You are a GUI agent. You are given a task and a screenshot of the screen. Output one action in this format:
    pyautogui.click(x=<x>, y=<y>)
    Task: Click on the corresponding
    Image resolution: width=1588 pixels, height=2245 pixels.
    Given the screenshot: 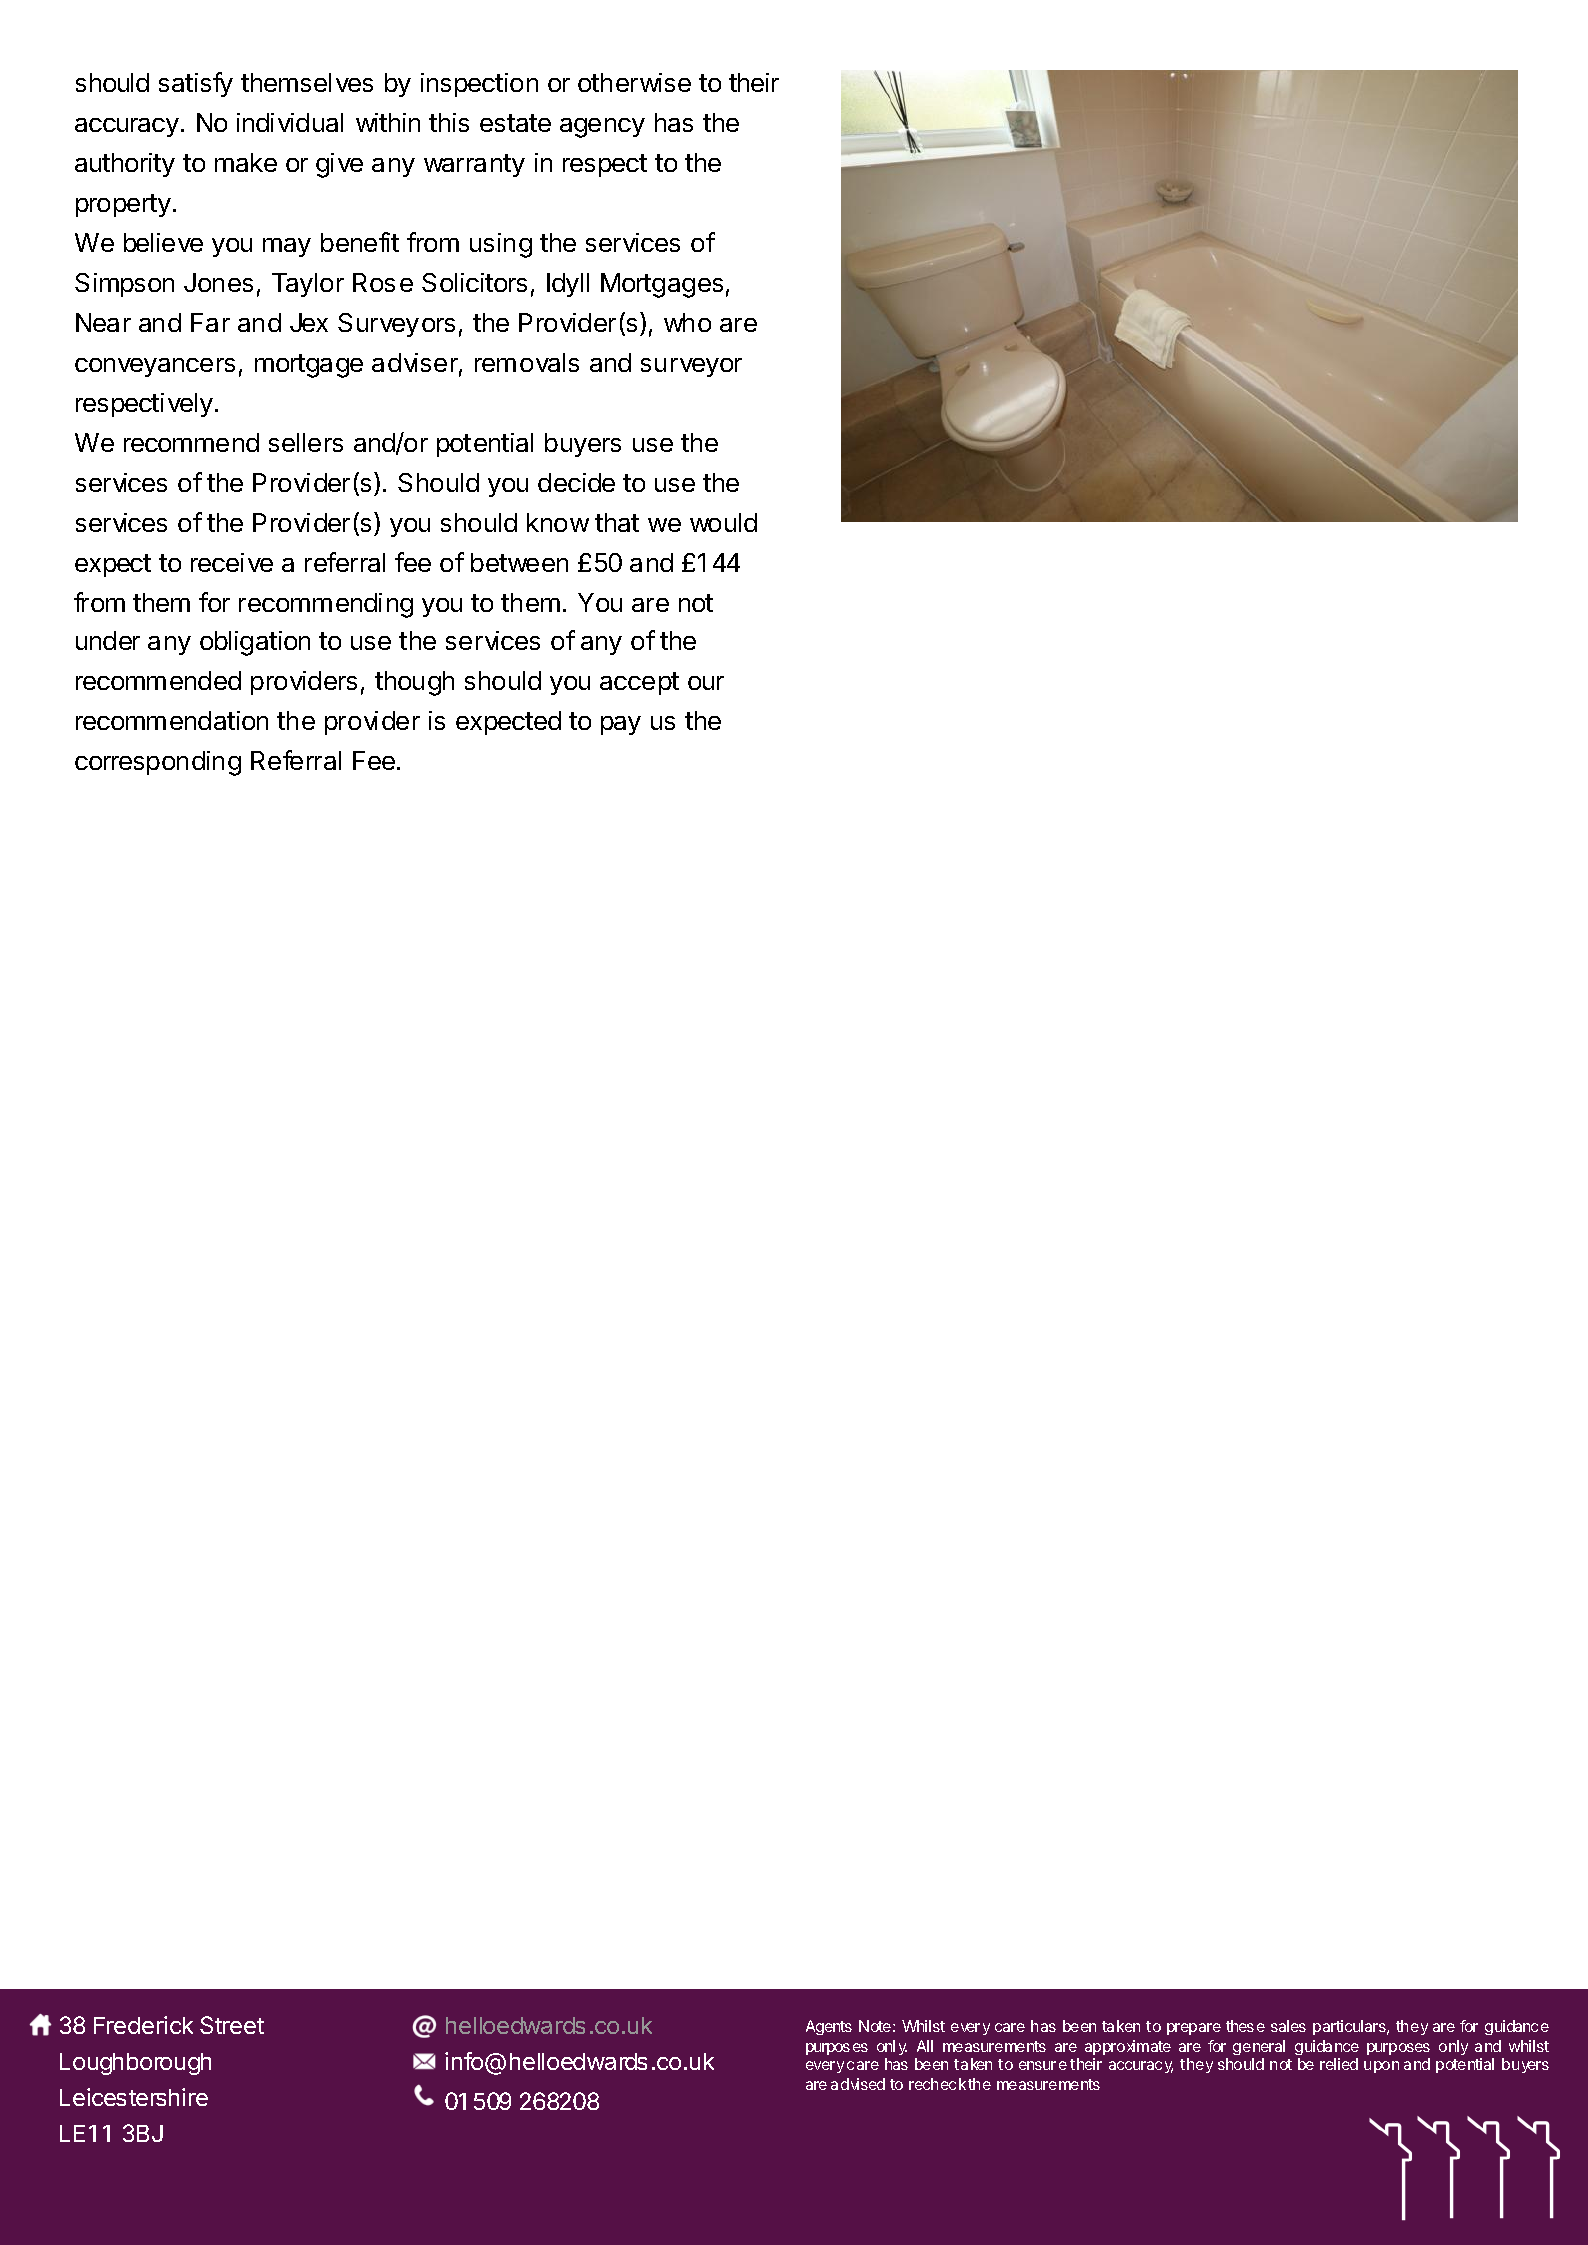 What is the action you would take?
    pyautogui.click(x=158, y=763)
